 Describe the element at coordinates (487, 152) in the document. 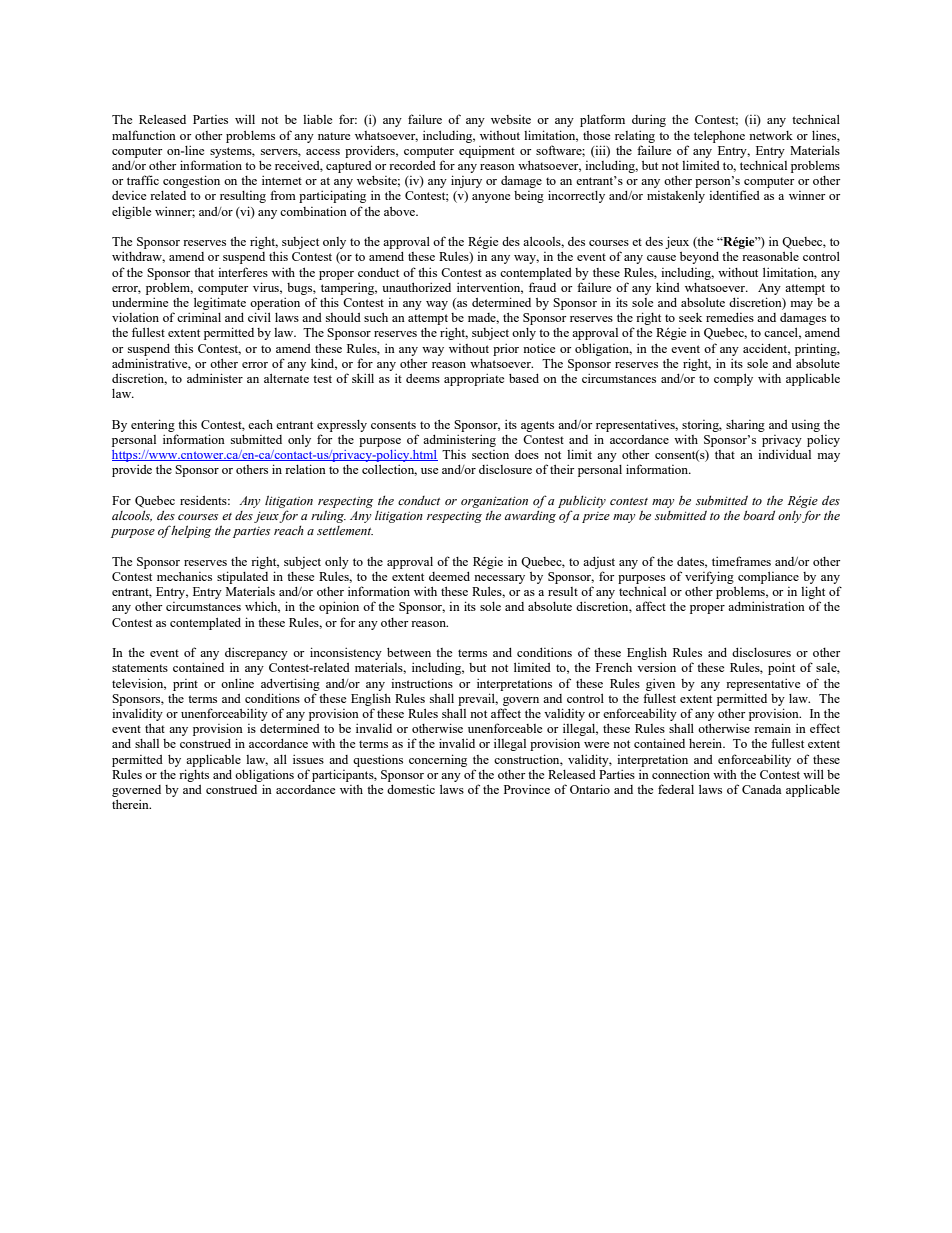

I see `equipment` at that location.
